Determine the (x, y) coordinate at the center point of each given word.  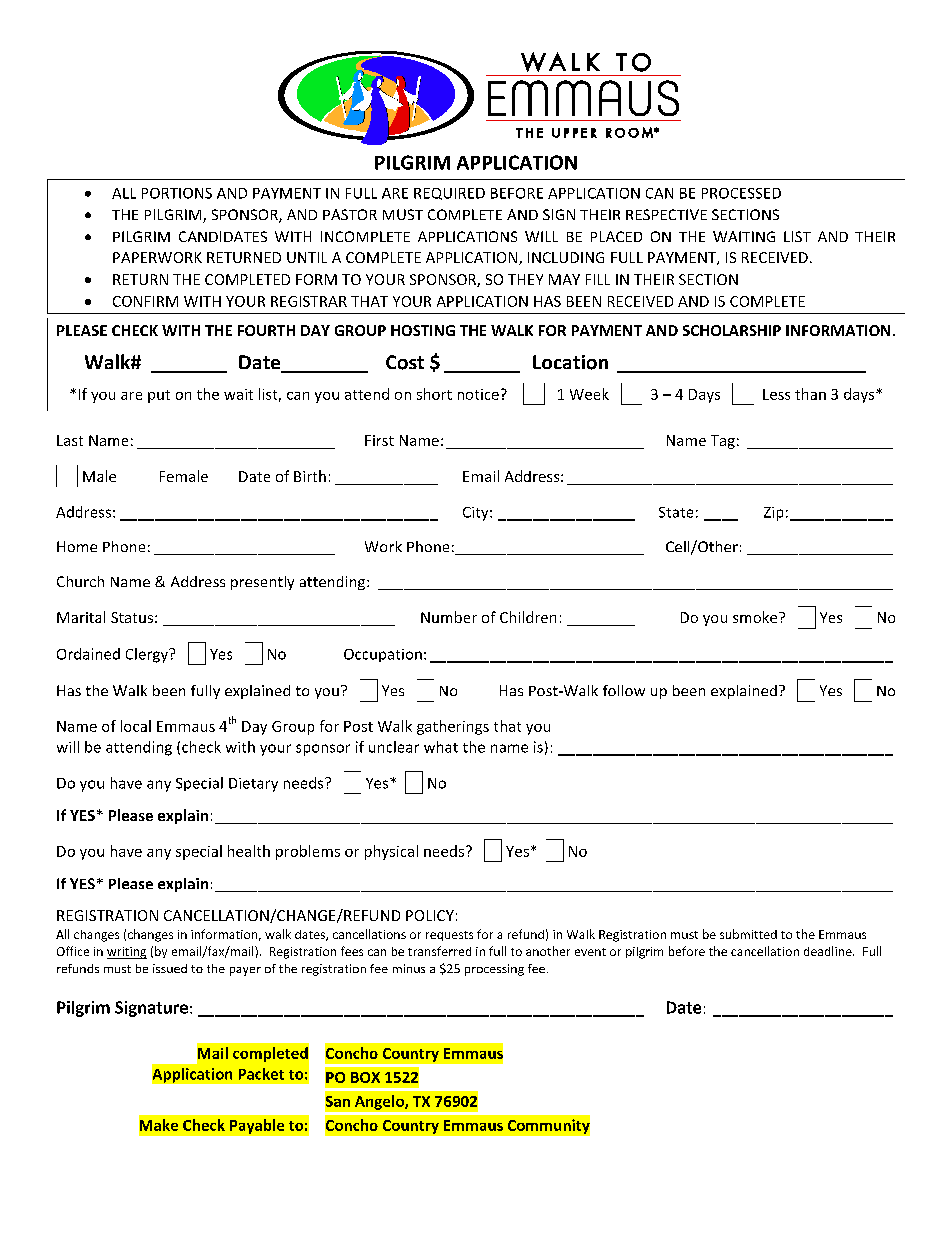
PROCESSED (741, 193)
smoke (756, 617)
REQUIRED (449, 194)
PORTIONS (177, 193)
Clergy (148, 655)
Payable (257, 1126)
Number (449, 617)
